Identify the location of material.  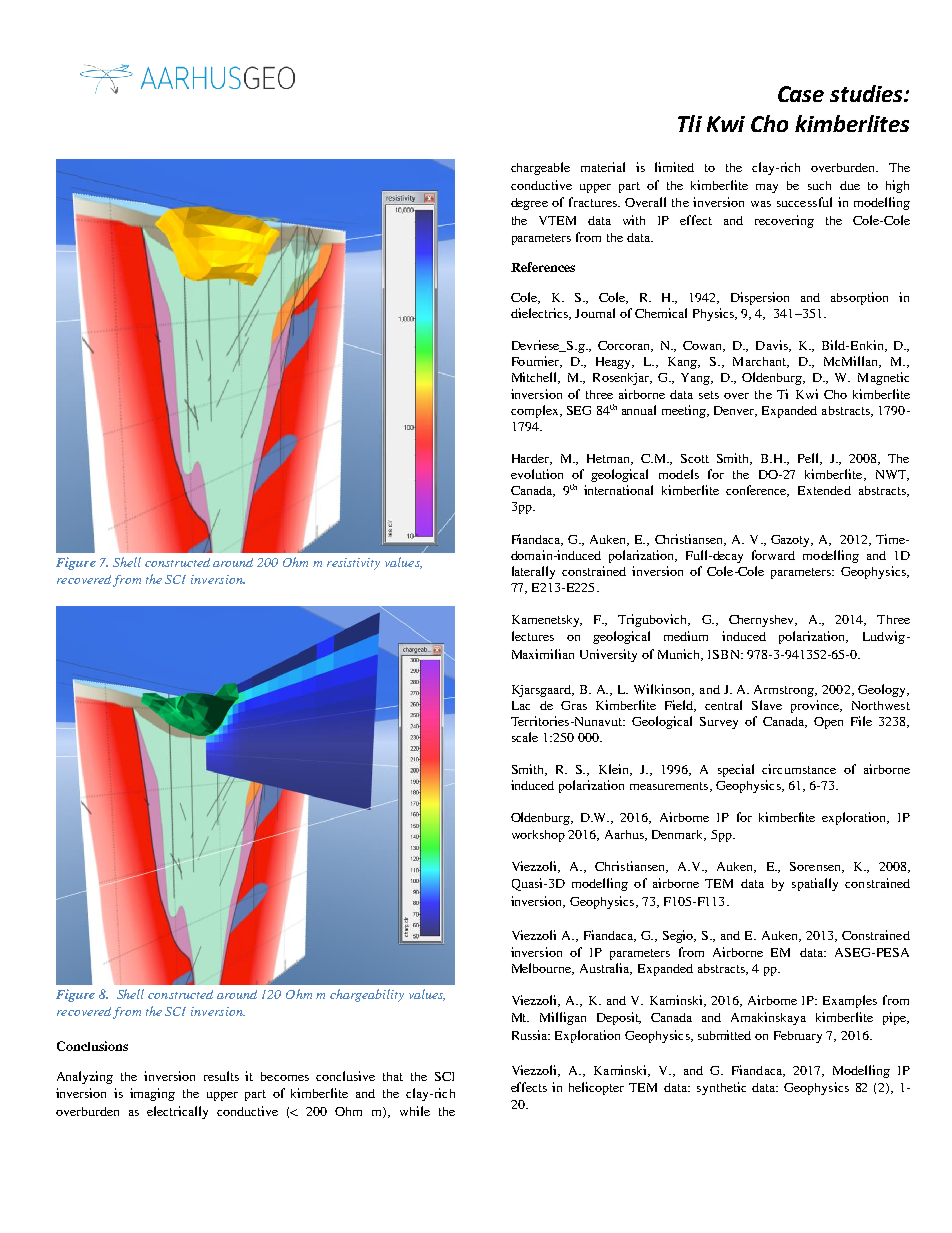
(603, 167).
